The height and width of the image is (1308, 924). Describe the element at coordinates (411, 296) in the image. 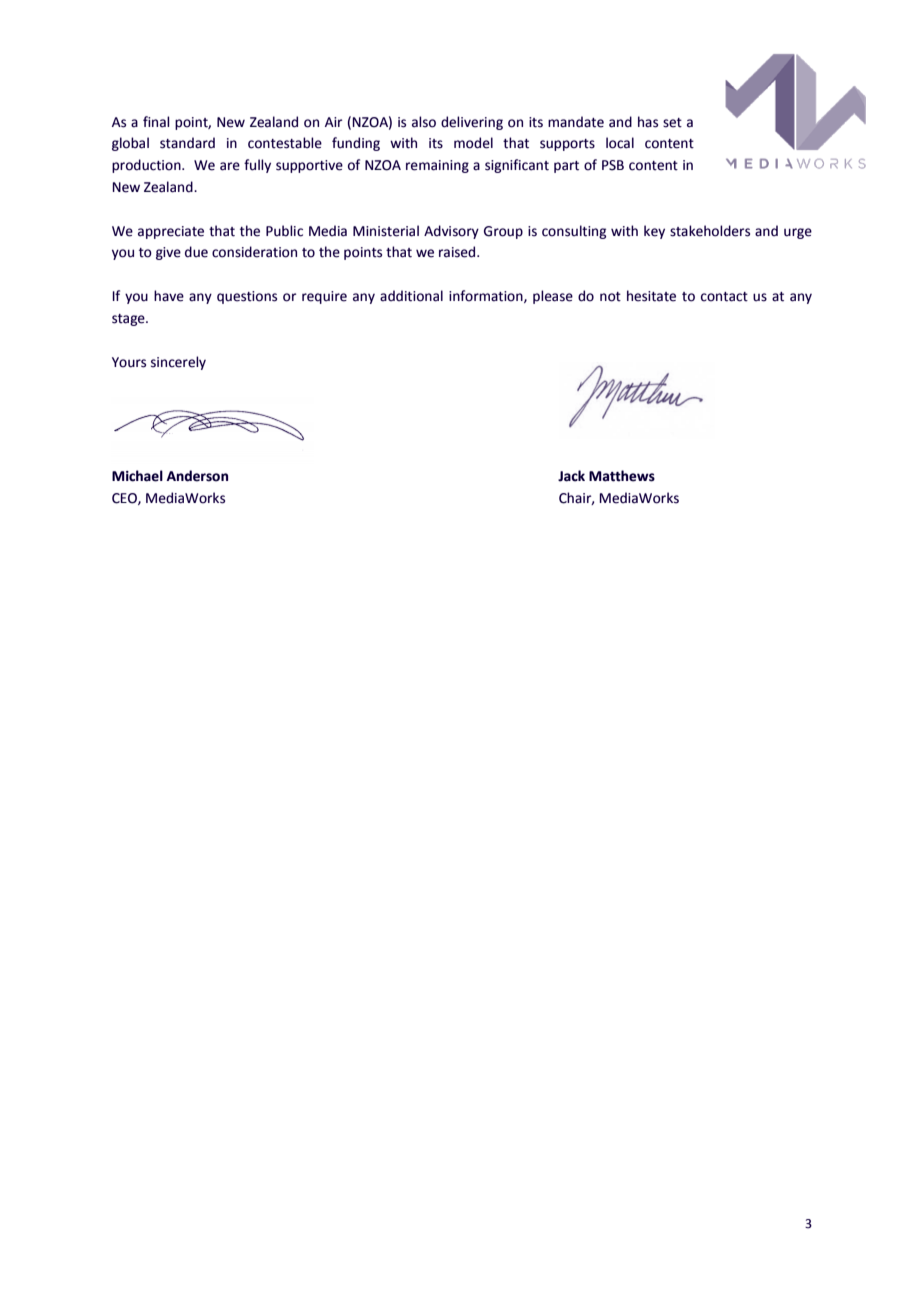

I see `additional` at that location.
